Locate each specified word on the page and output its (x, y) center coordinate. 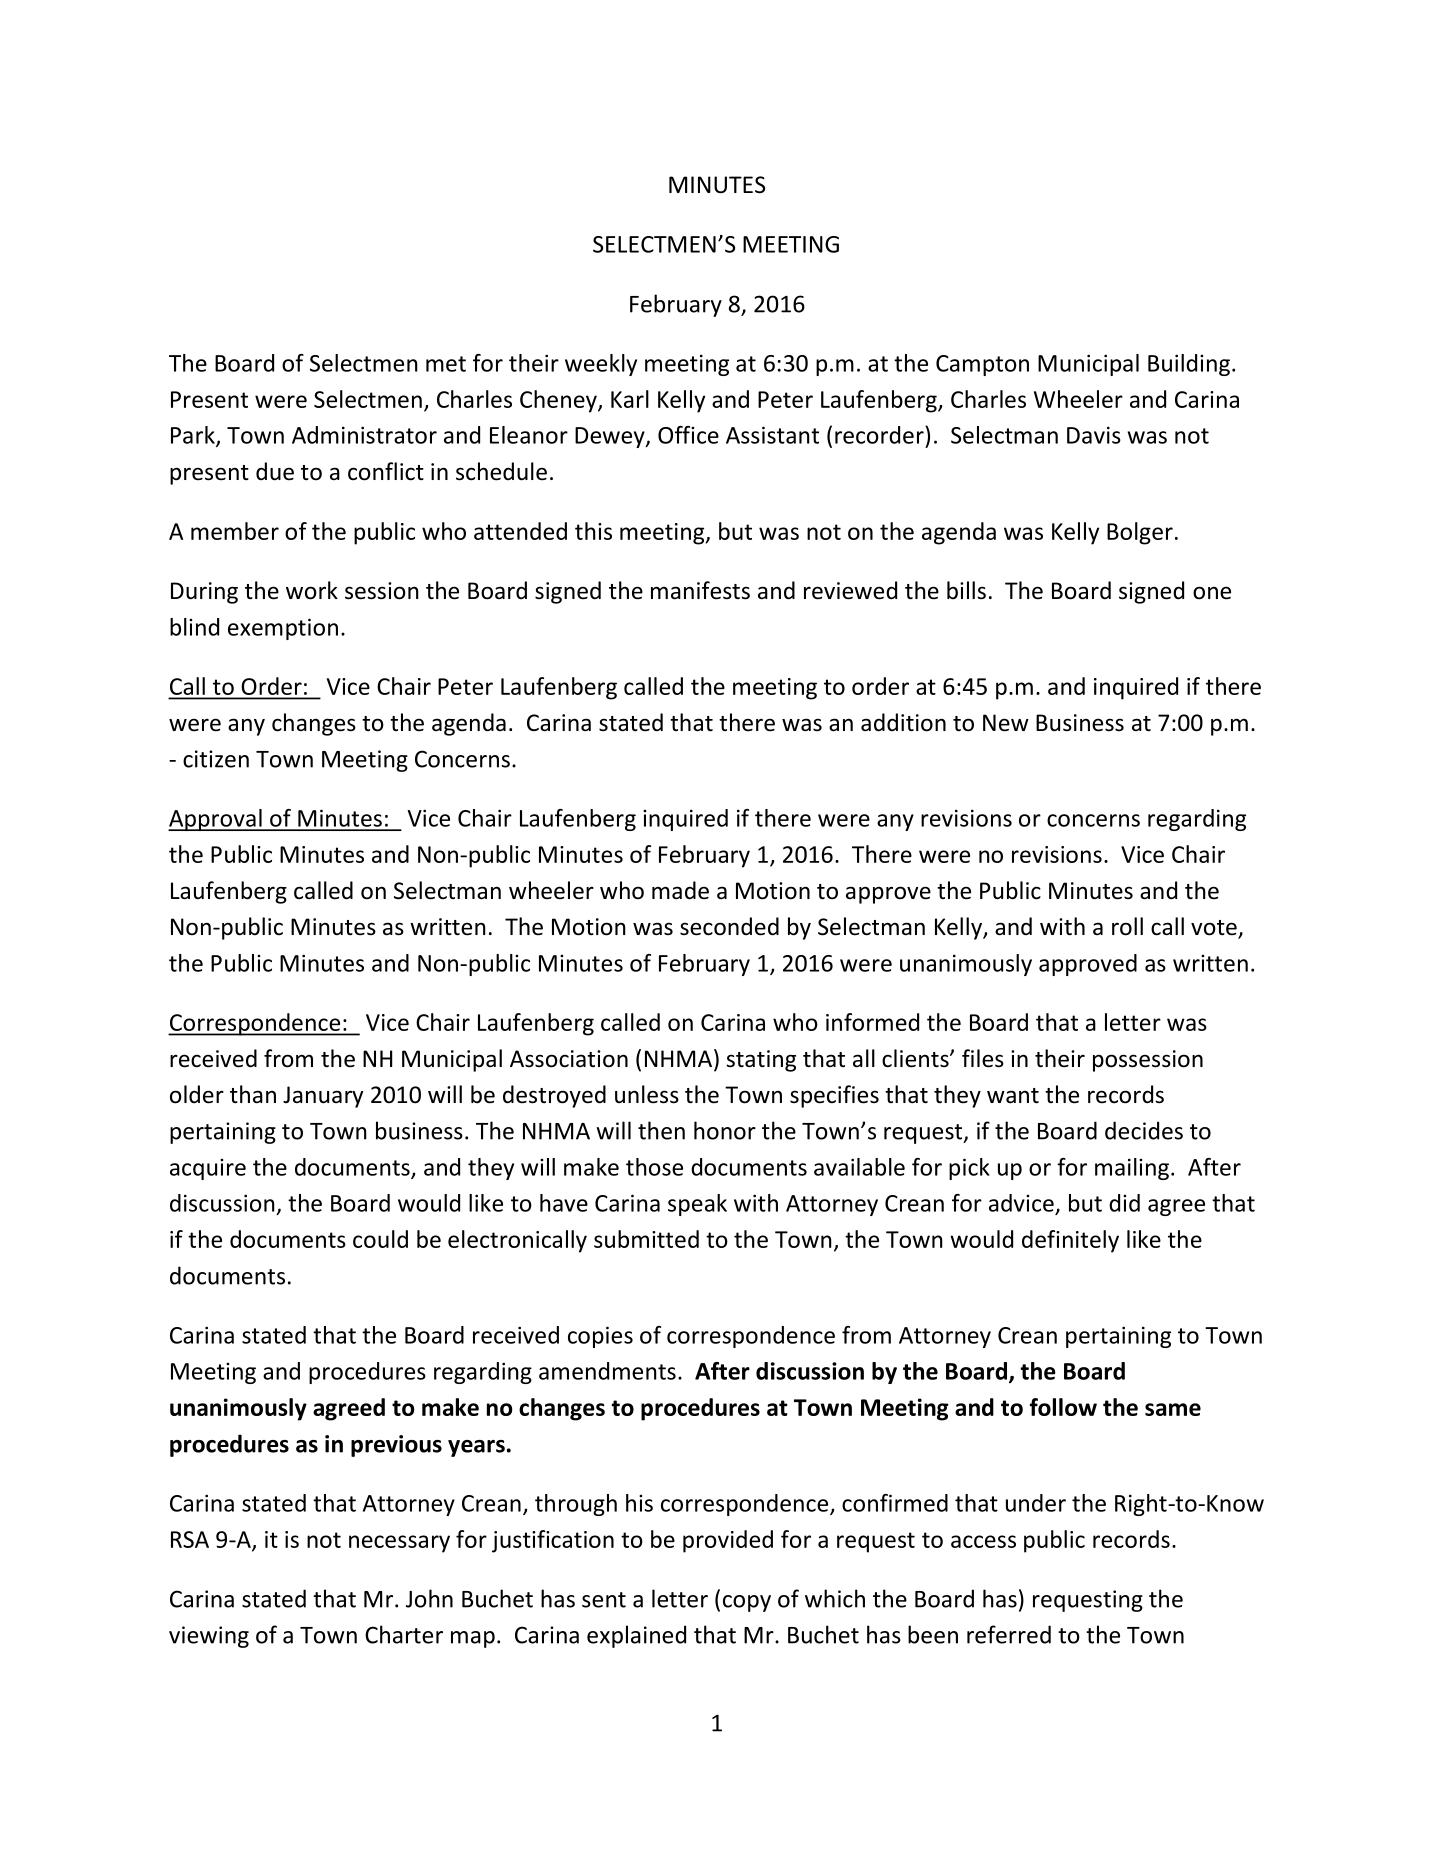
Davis (1094, 435)
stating (761, 1061)
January (323, 1097)
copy (747, 1603)
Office (688, 435)
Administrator (364, 435)
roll (1127, 926)
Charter (404, 1634)
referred (1009, 1634)
